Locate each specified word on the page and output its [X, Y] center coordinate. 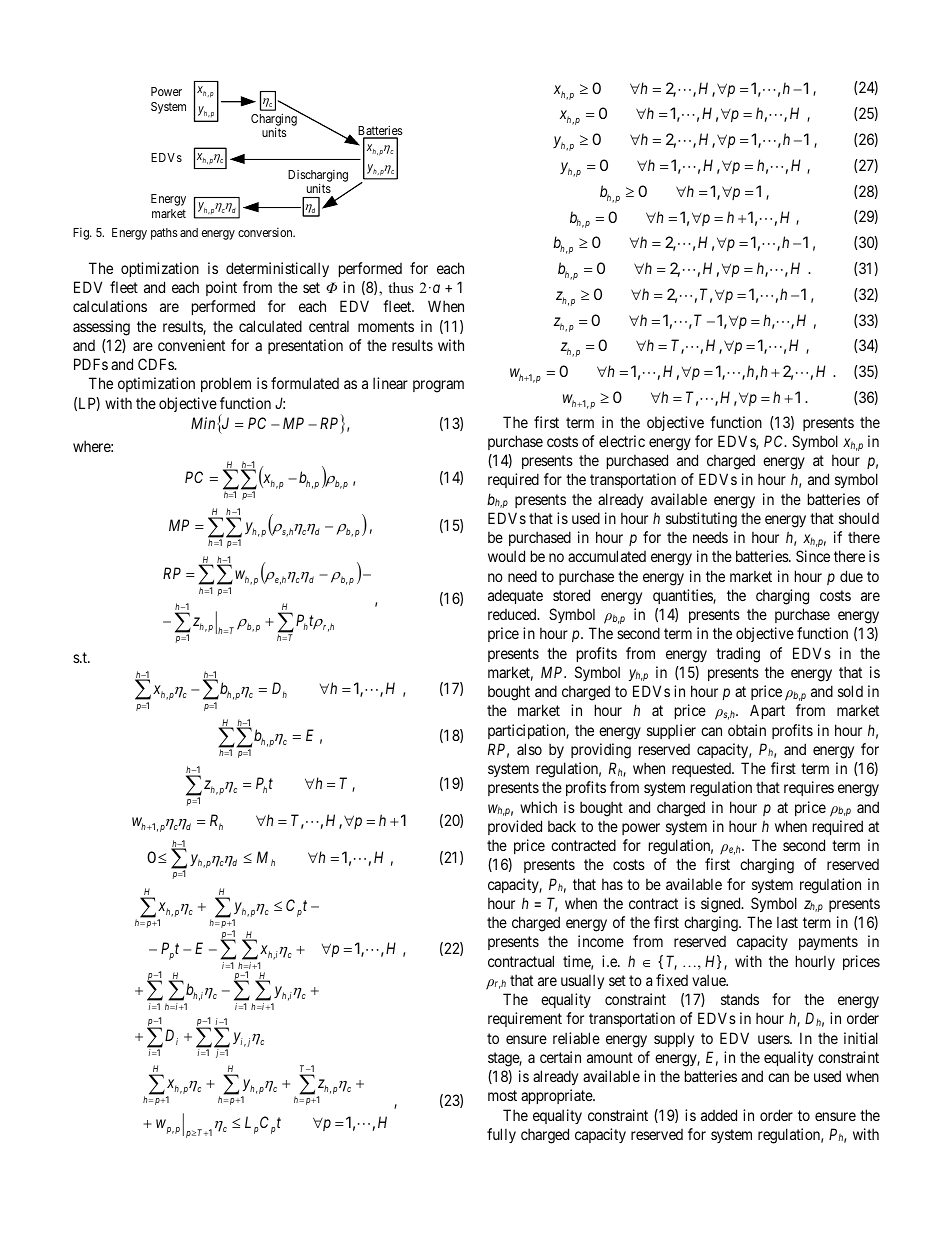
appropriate [557, 1096]
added [719, 1115]
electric [622, 441]
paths [164, 234]
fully [501, 1135]
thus [400, 287]
